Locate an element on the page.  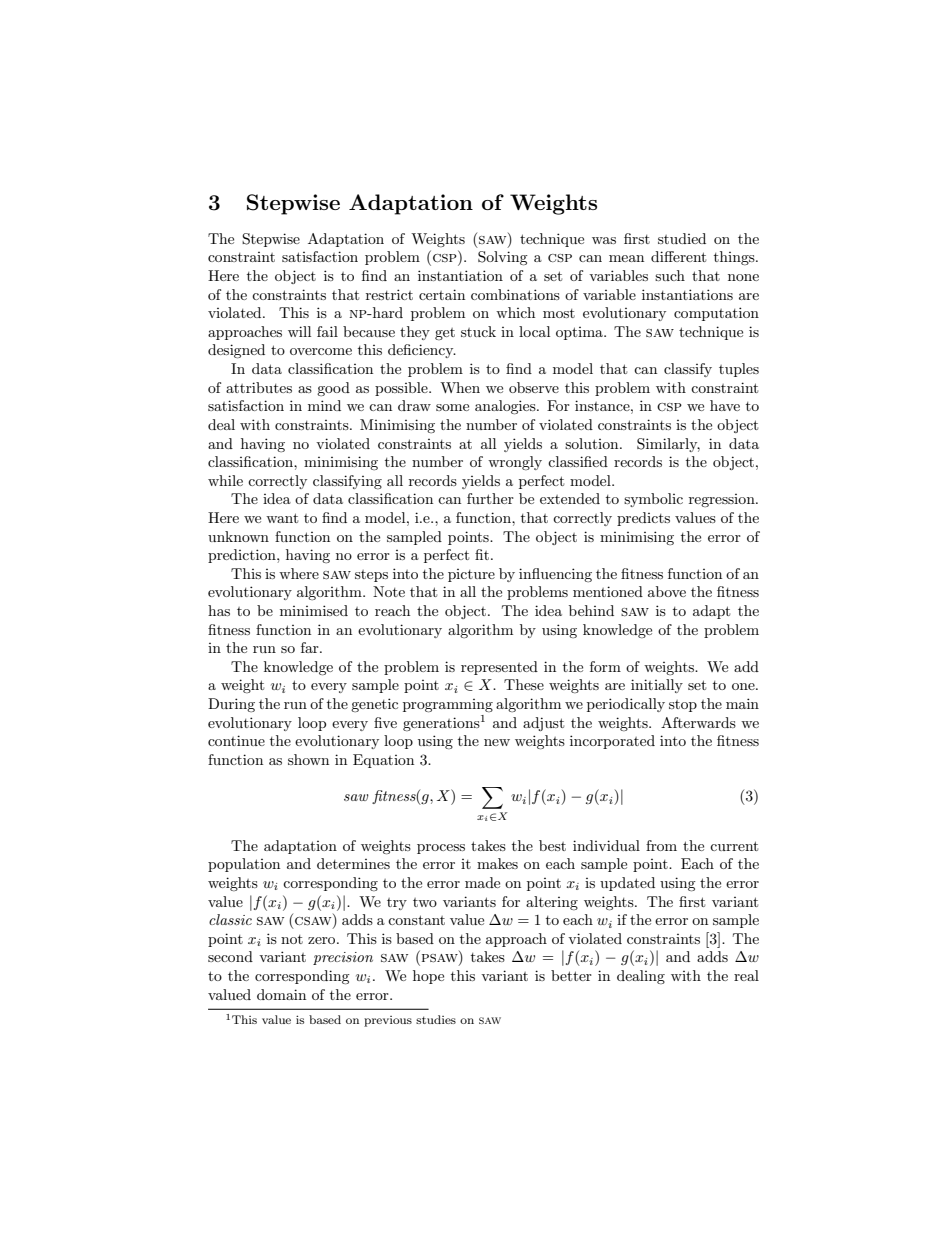
studies is located at coordinates (436, 1019).
